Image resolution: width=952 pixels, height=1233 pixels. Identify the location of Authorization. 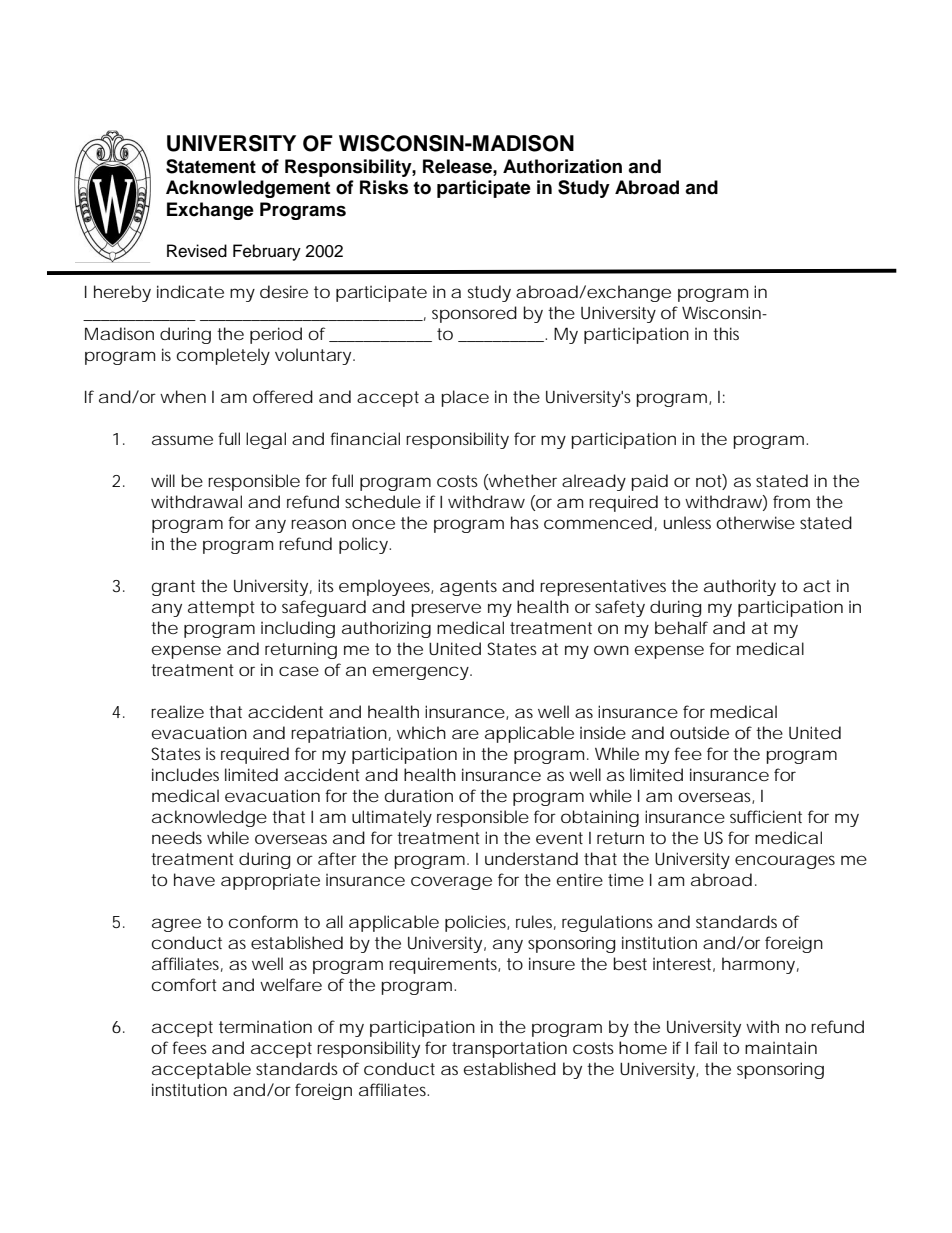
(562, 166).
